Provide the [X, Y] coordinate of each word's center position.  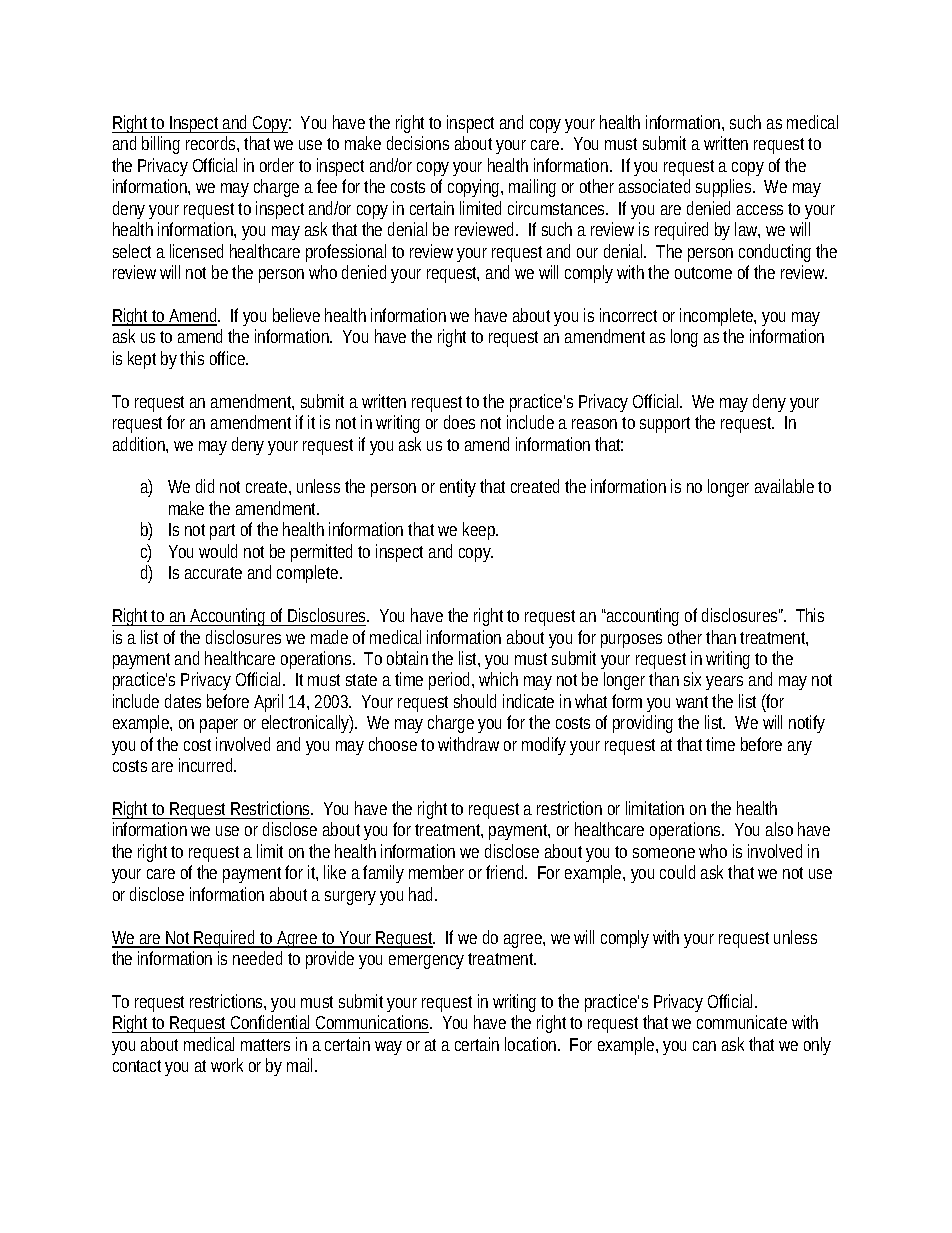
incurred [207, 765]
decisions [418, 143]
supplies [725, 188]
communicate [742, 1022]
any [800, 748]
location [532, 1044]
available [784, 486]
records [212, 144]
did [205, 486]
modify [544, 746]
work [227, 1065]
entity [458, 488]
